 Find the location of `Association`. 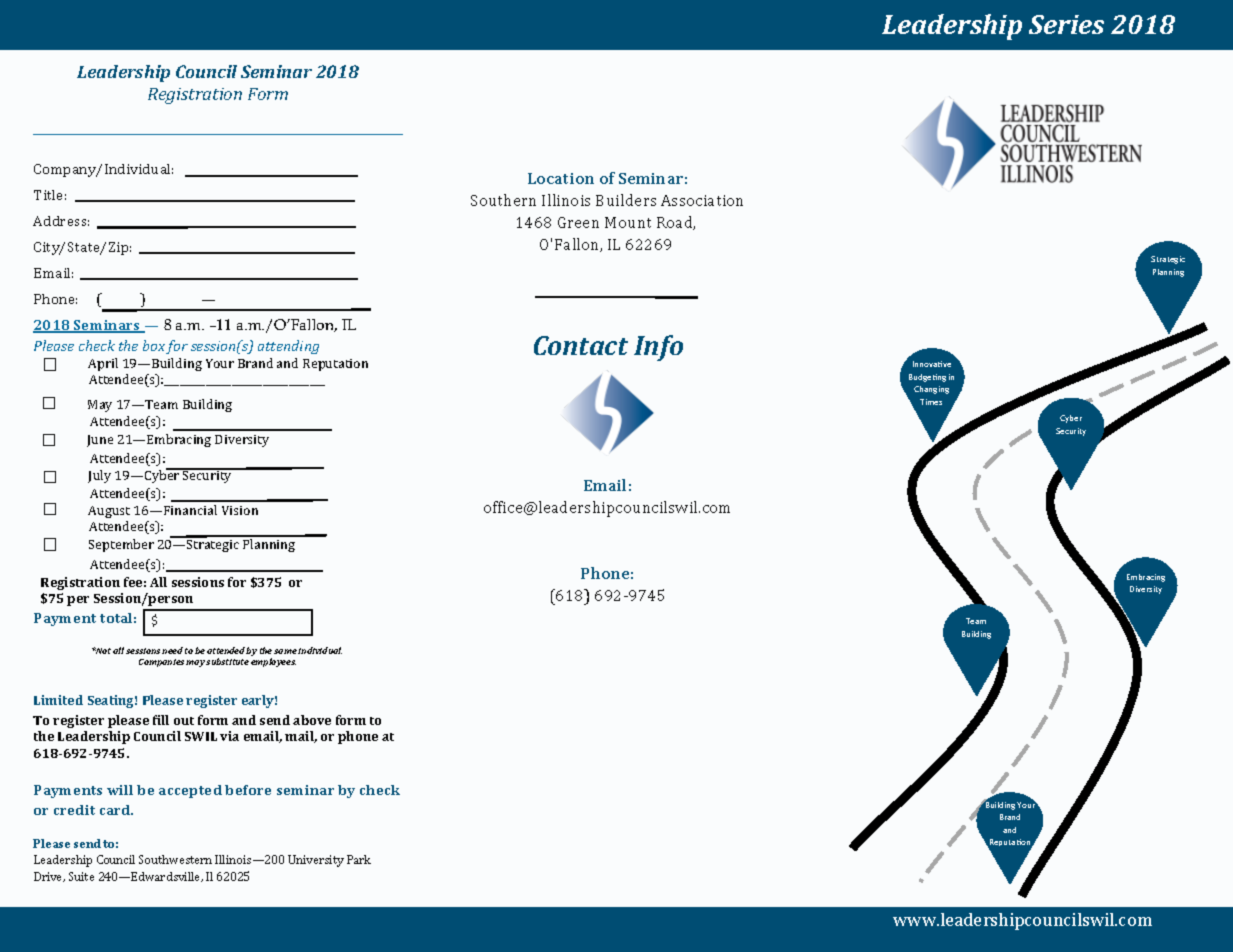

Association is located at coordinates (702, 200).
